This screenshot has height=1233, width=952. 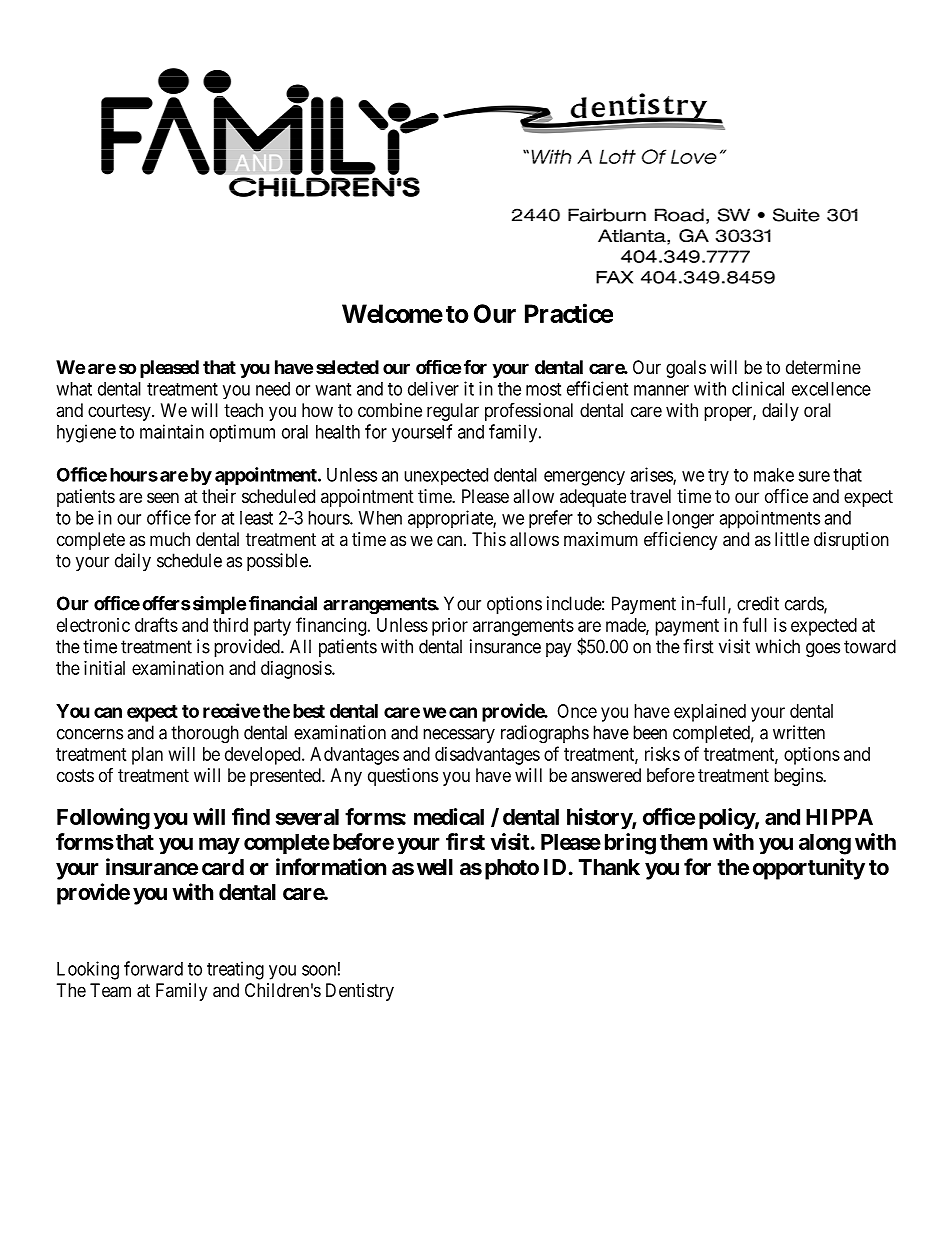 I want to click on Dentistry, so click(x=360, y=992).
